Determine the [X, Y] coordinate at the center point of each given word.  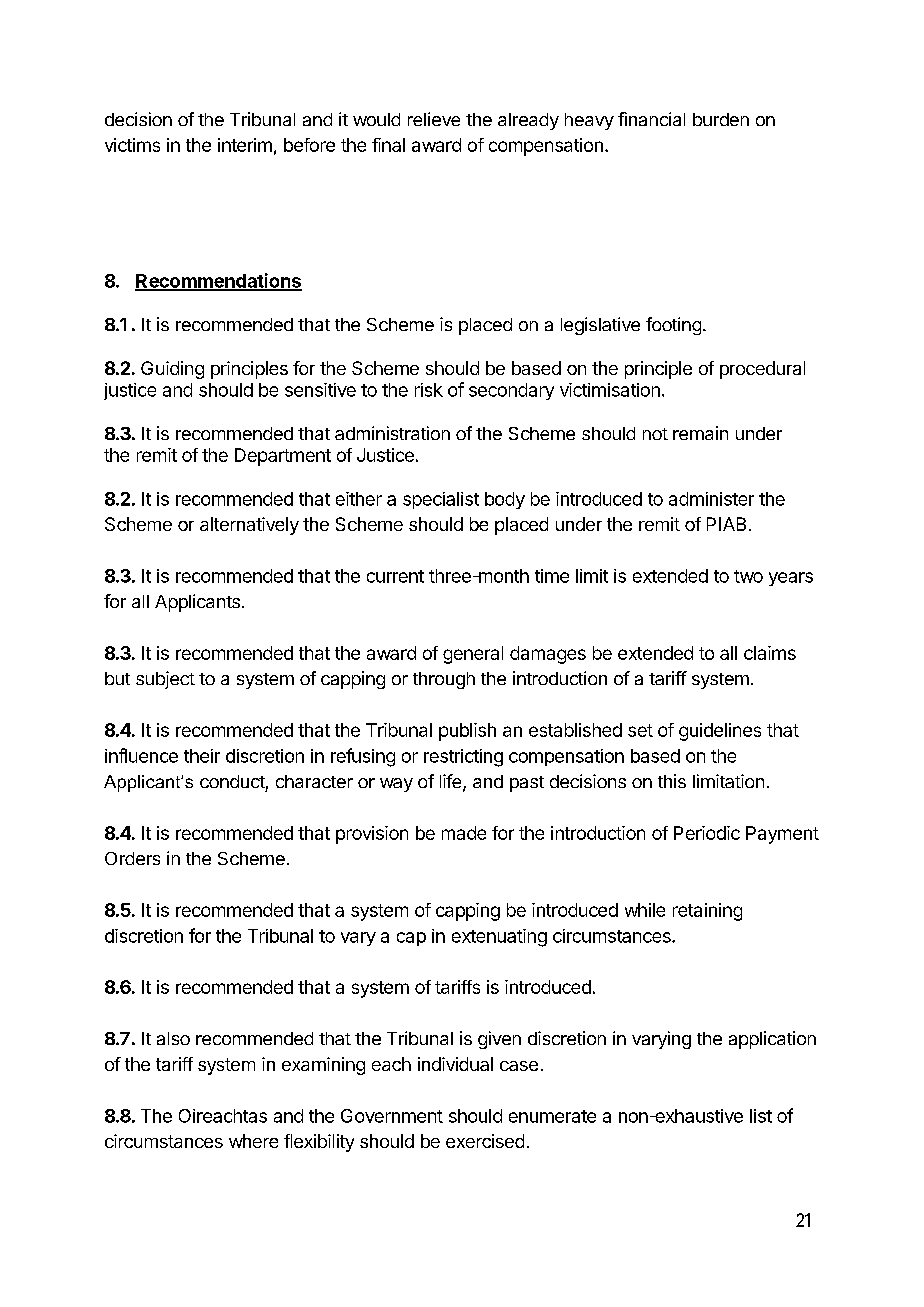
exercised [485, 1141]
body [505, 500]
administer [711, 499]
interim [245, 145]
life [452, 782]
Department [283, 457]
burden [721, 119]
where [253, 1141]
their [202, 756]
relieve [434, 119]
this [672, 781]
